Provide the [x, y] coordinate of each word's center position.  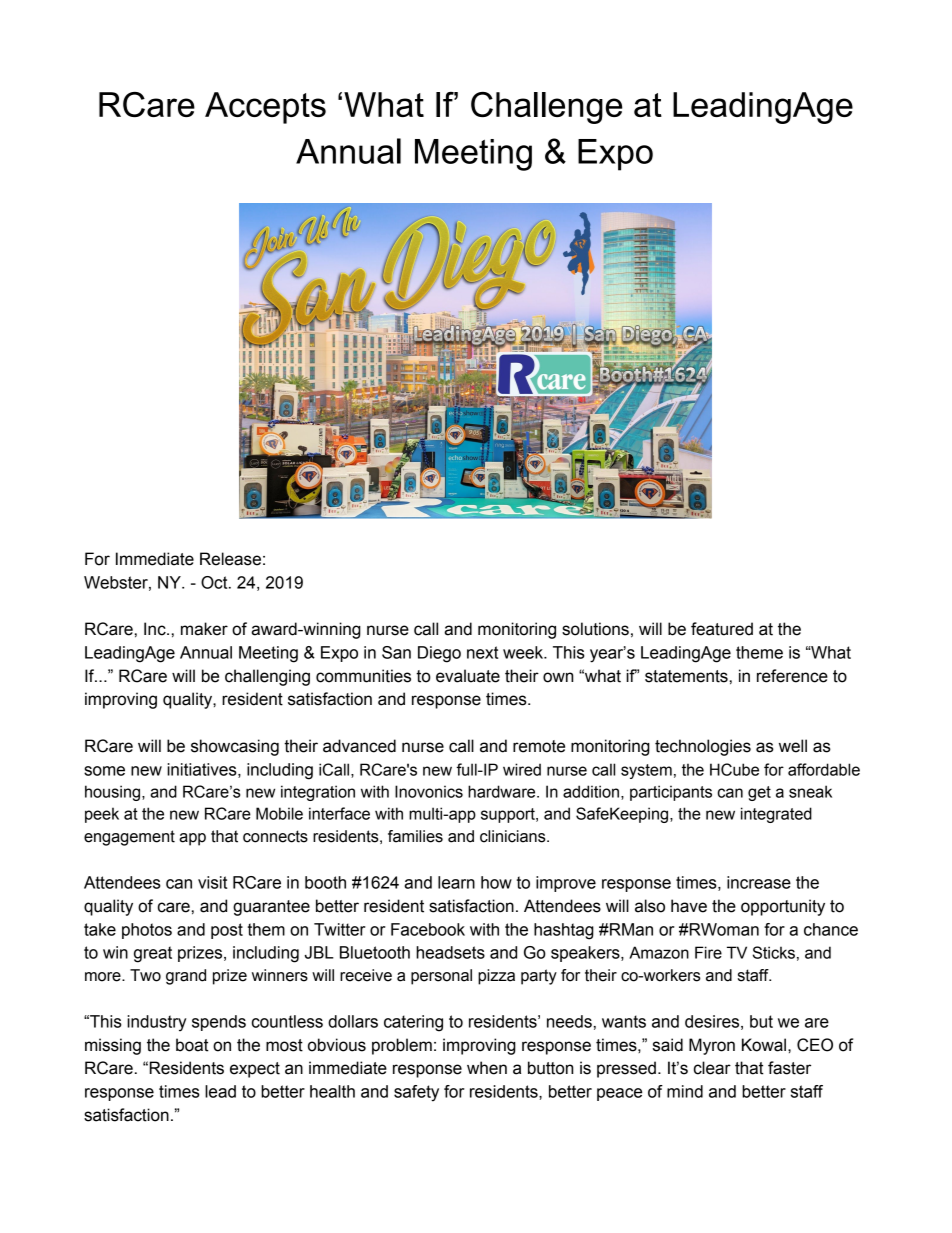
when [487, 1068]
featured [722, 629]
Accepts [265, 108]
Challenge [546, 108]
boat [192, 1045]
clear [712, 1068]
